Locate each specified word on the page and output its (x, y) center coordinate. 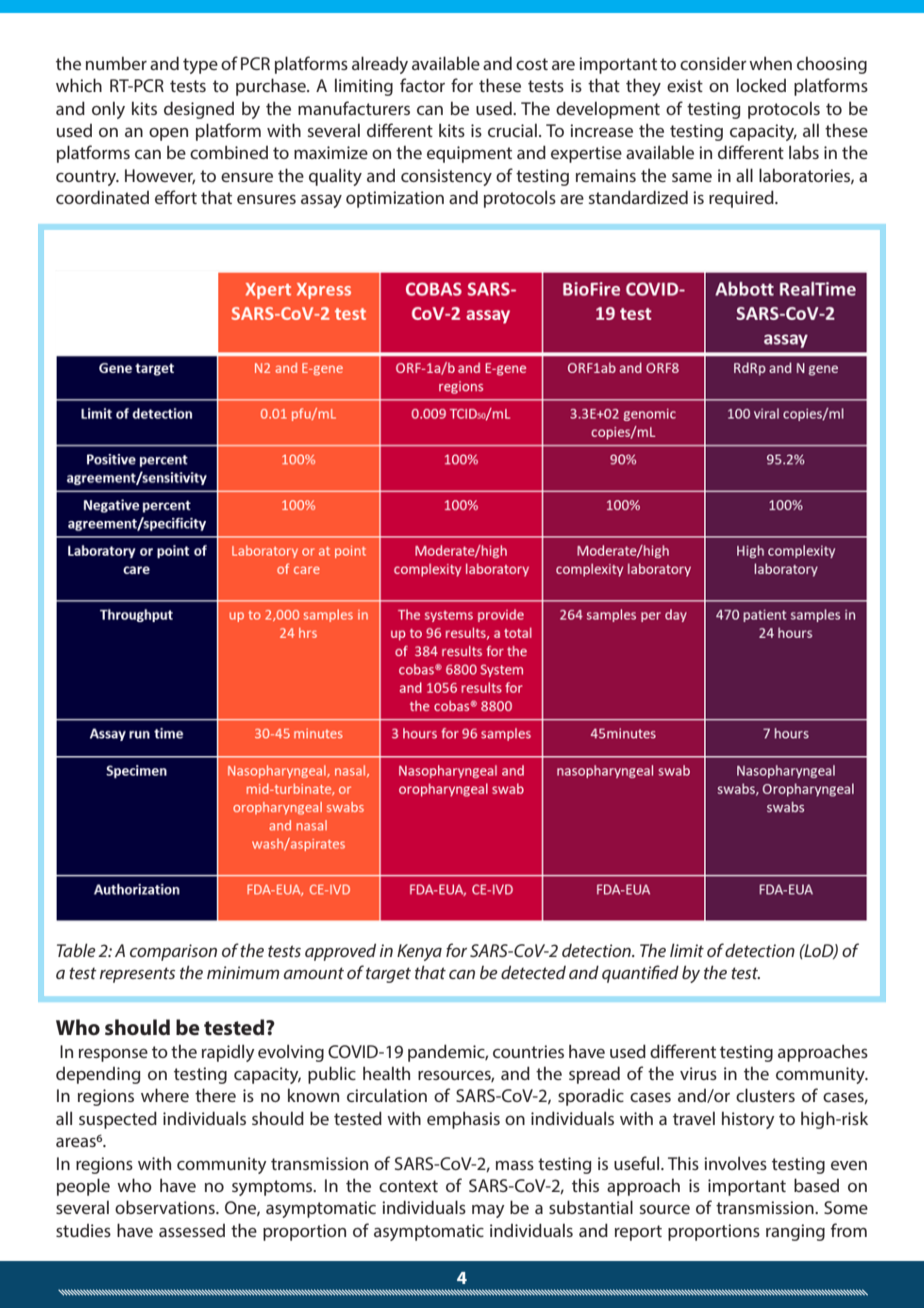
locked (761, 85)
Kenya (419, 952)
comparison (173, 952)
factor (422, 85)
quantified (640, 974)
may (488, 1211)
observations (166, 1207)
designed (199, 110)
